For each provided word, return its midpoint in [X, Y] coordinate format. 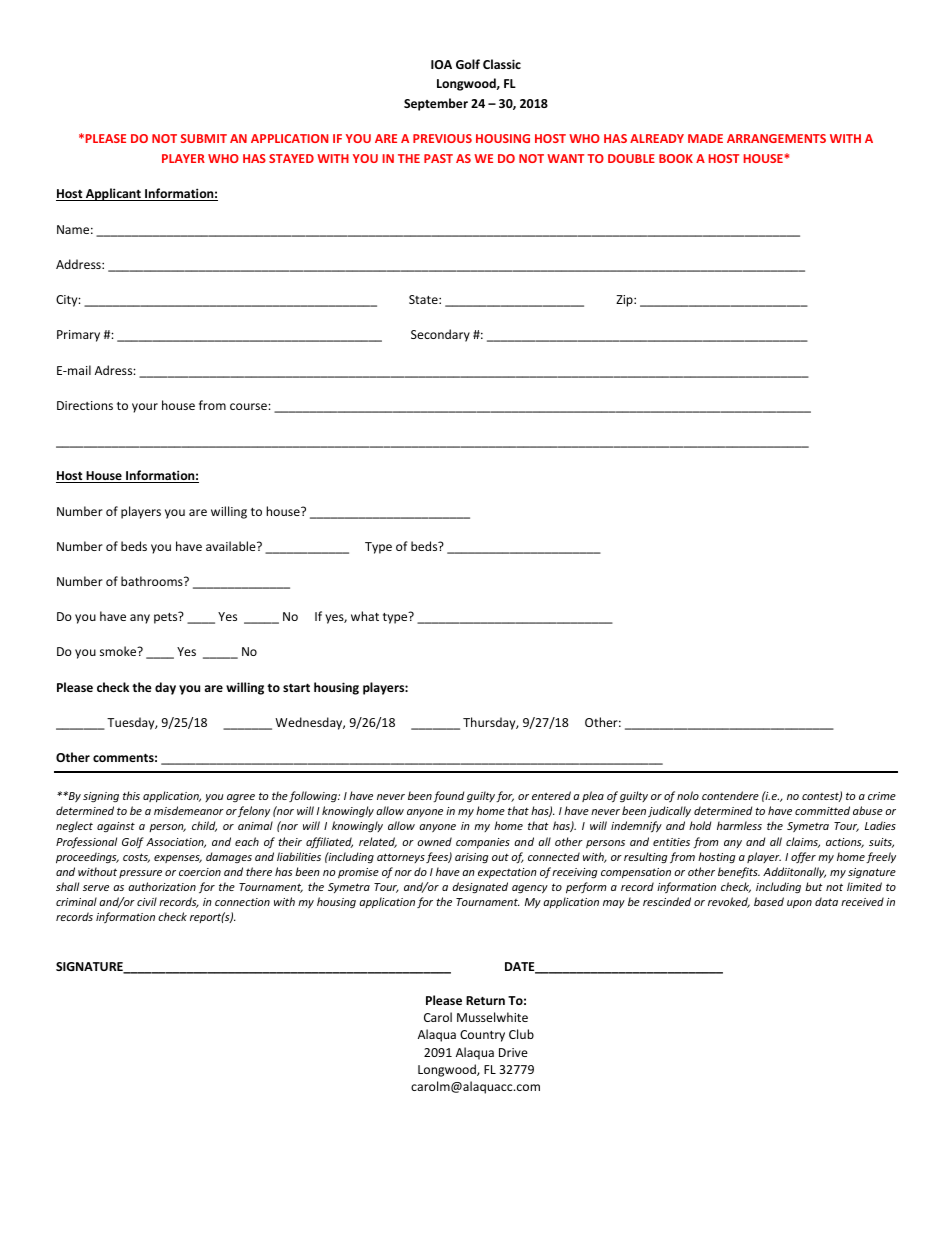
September [436, 104]
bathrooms [153, 581]
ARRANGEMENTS [776, 138]
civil [147, 901]
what [365, 616]
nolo [688, 795]
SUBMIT [203, 138]
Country [482, 1036]
